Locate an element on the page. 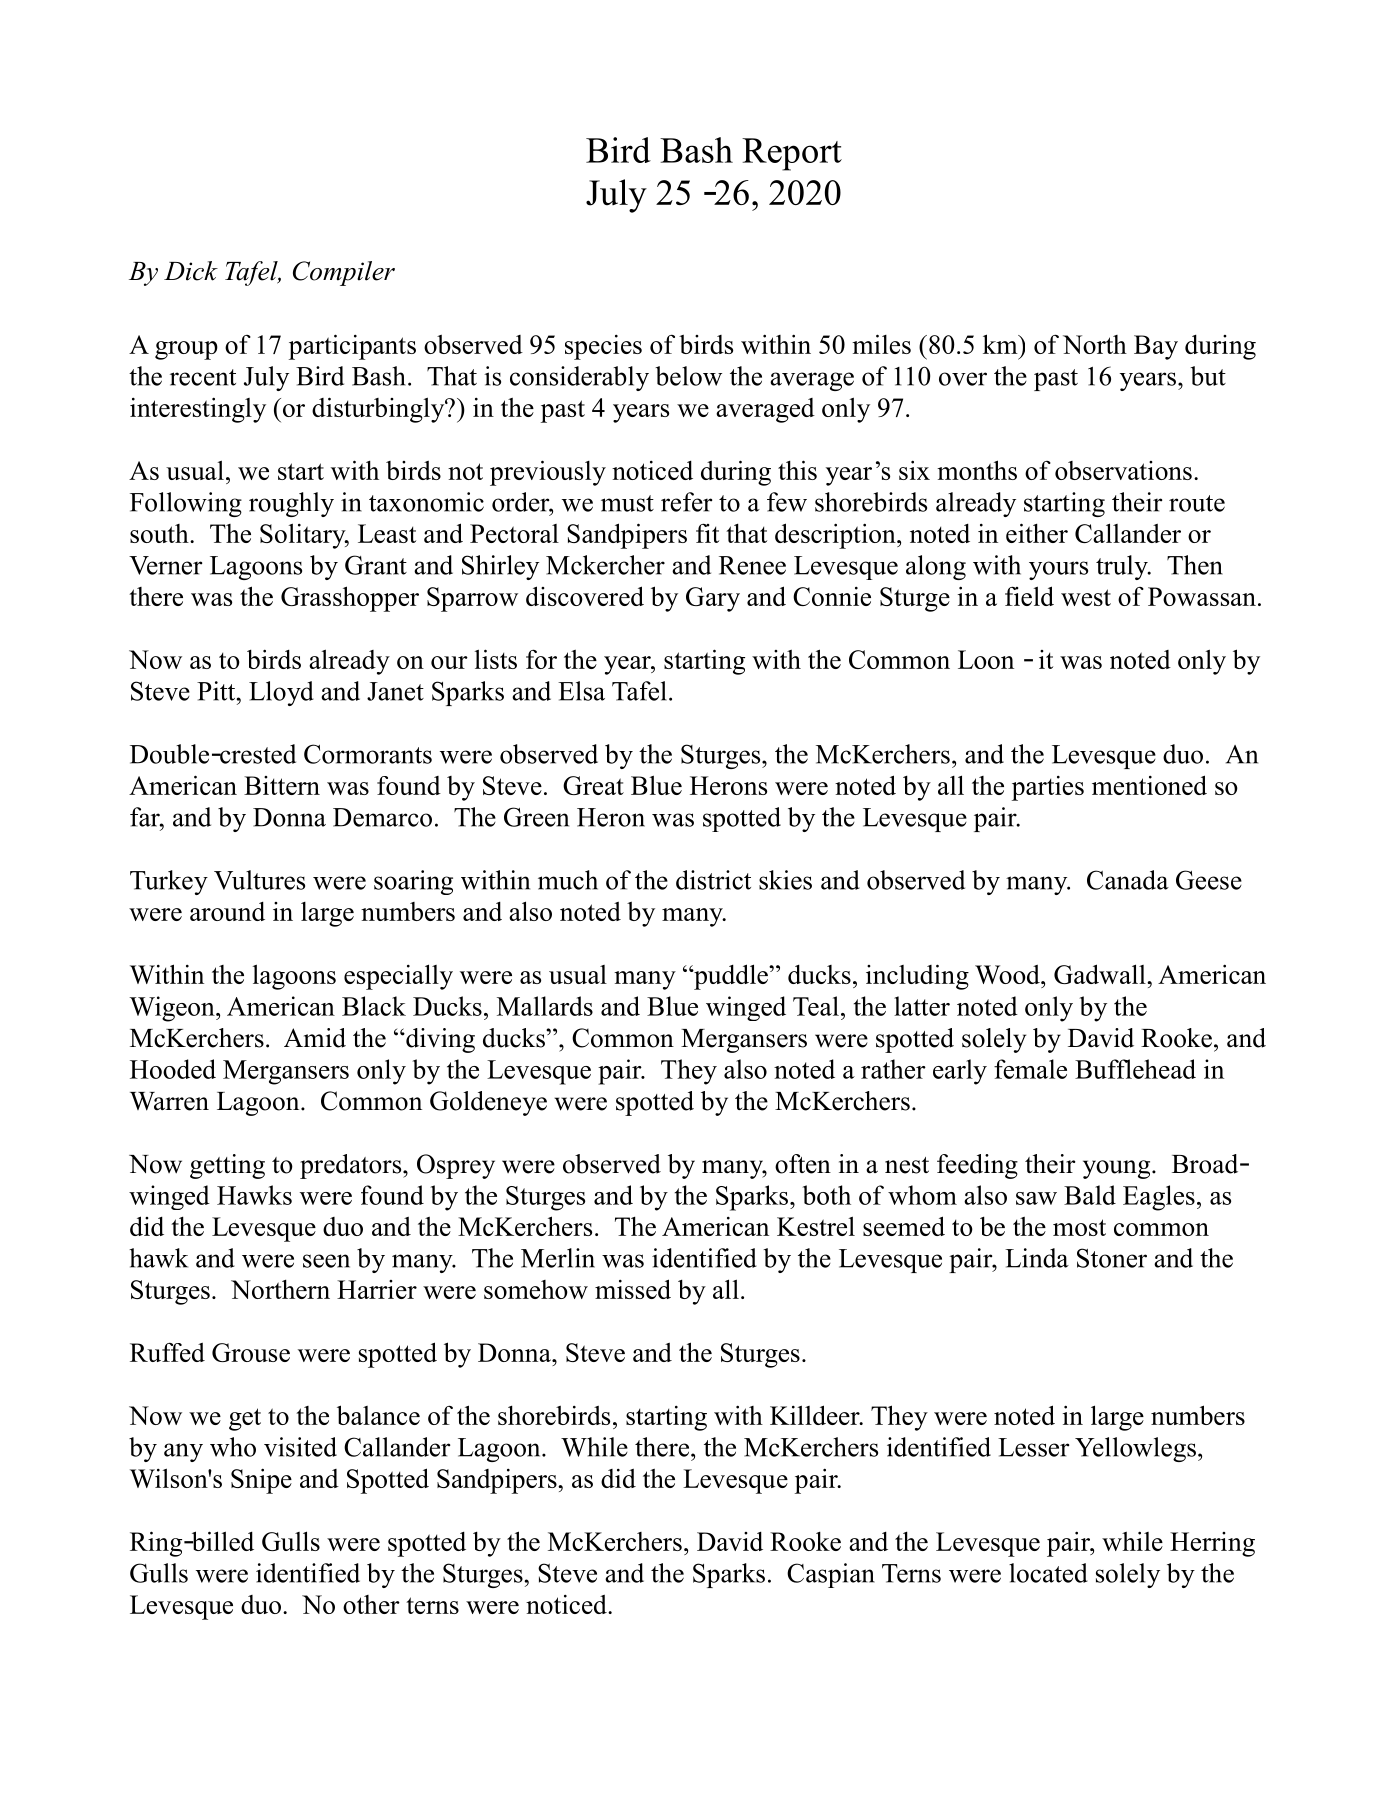 The width and height of the image is (1397, 1808). Caspian is located at coordinates (831, 1575).
